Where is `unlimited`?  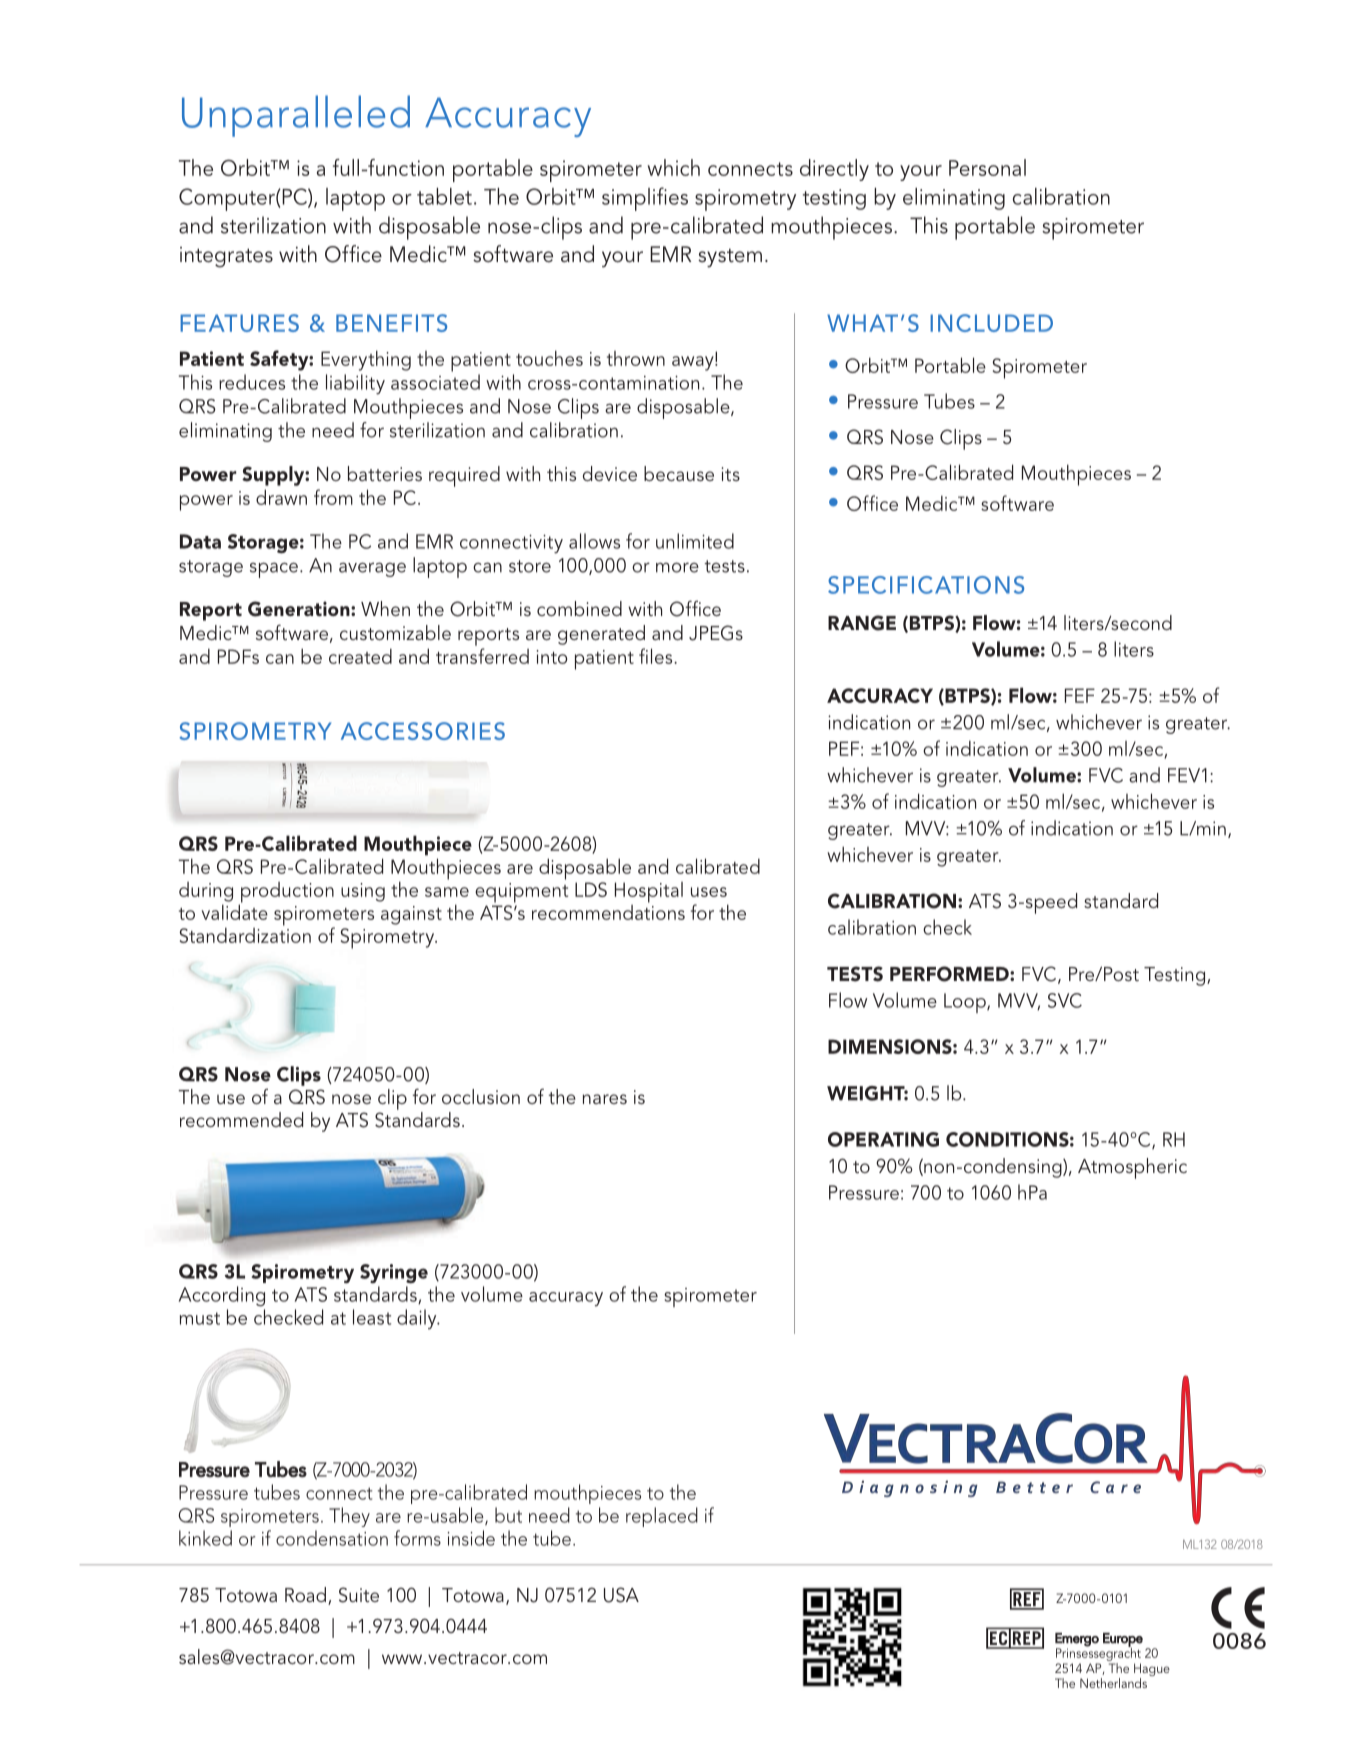 unlimited is located at coordinates (695, 541).
